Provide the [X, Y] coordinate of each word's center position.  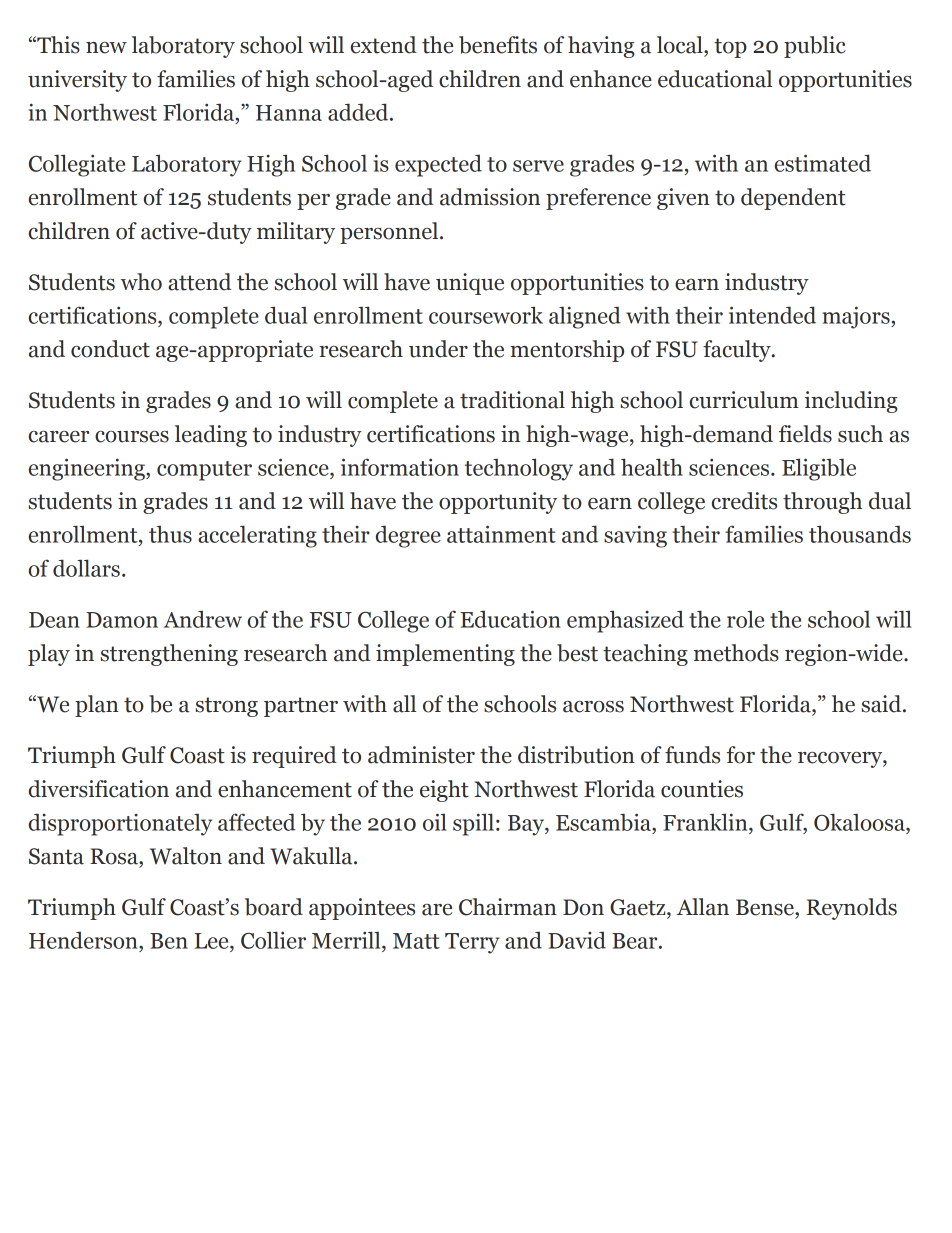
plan [97, 706]
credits [744, 501]
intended [772, 315]
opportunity [498, 503]
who [141, 282]
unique [470, 284]
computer [204, 471]
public [815, 47]
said [883, 704]
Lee [213, 941]
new [106, 48]
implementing [445, 655]
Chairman [508, 907]
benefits [498, 45]
